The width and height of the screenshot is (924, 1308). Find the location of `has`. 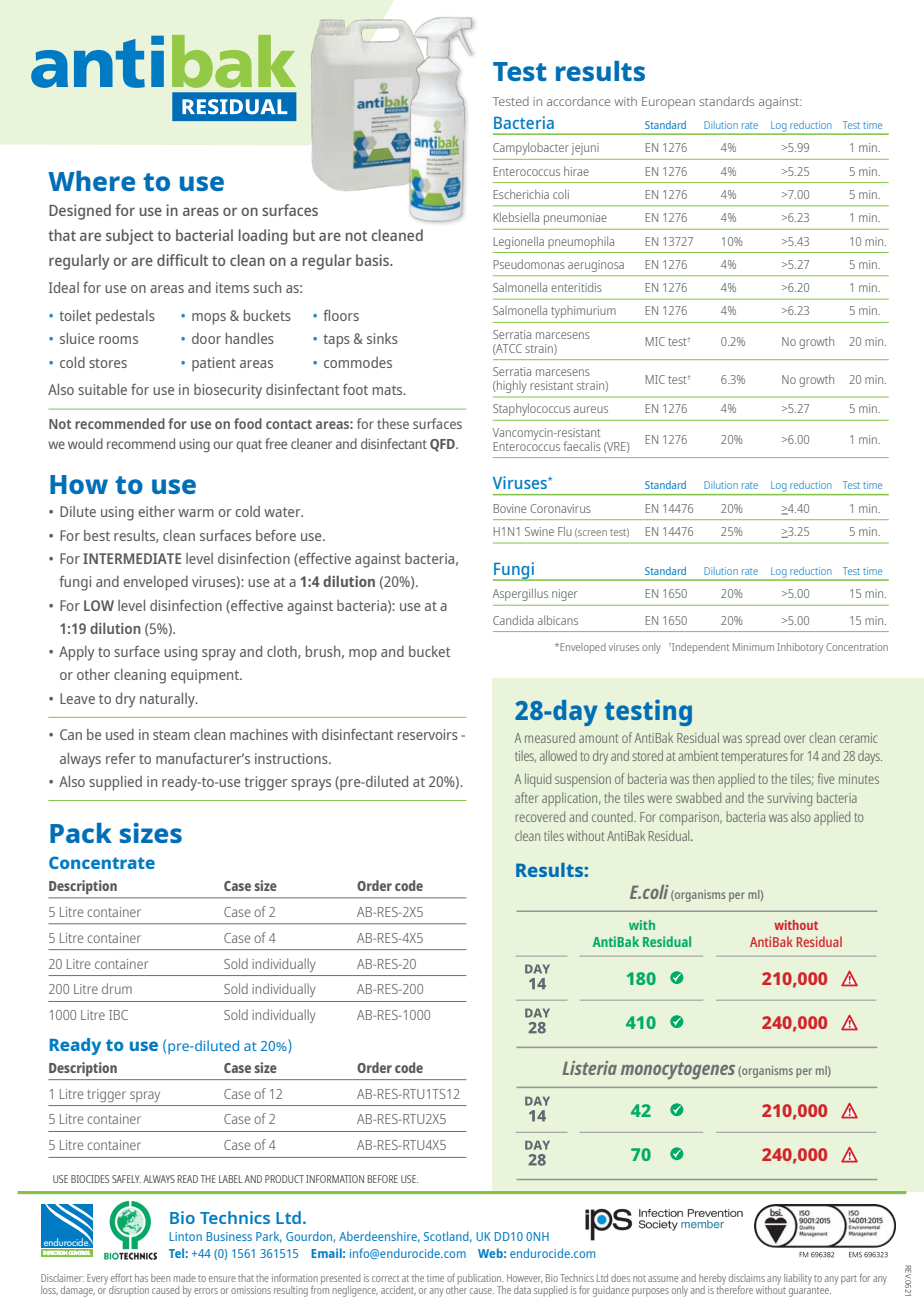

has is located at coordinates (141, 1278).
